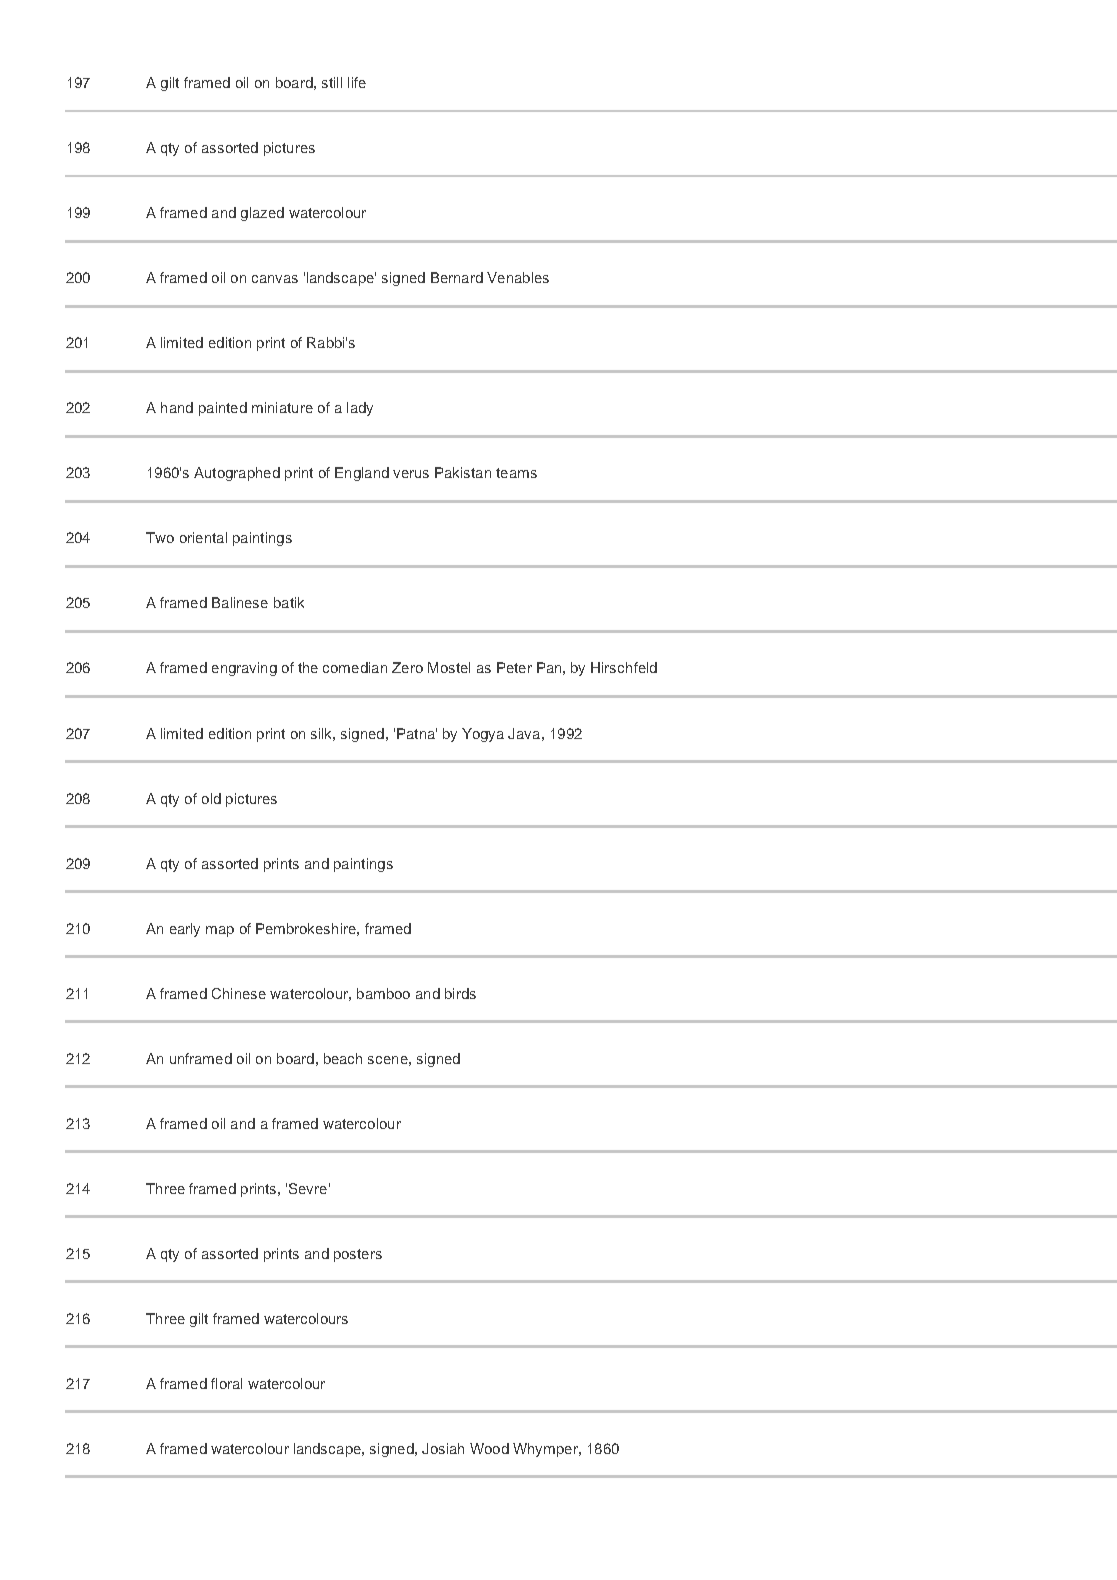  I want to click on still, so click(332, 82).
